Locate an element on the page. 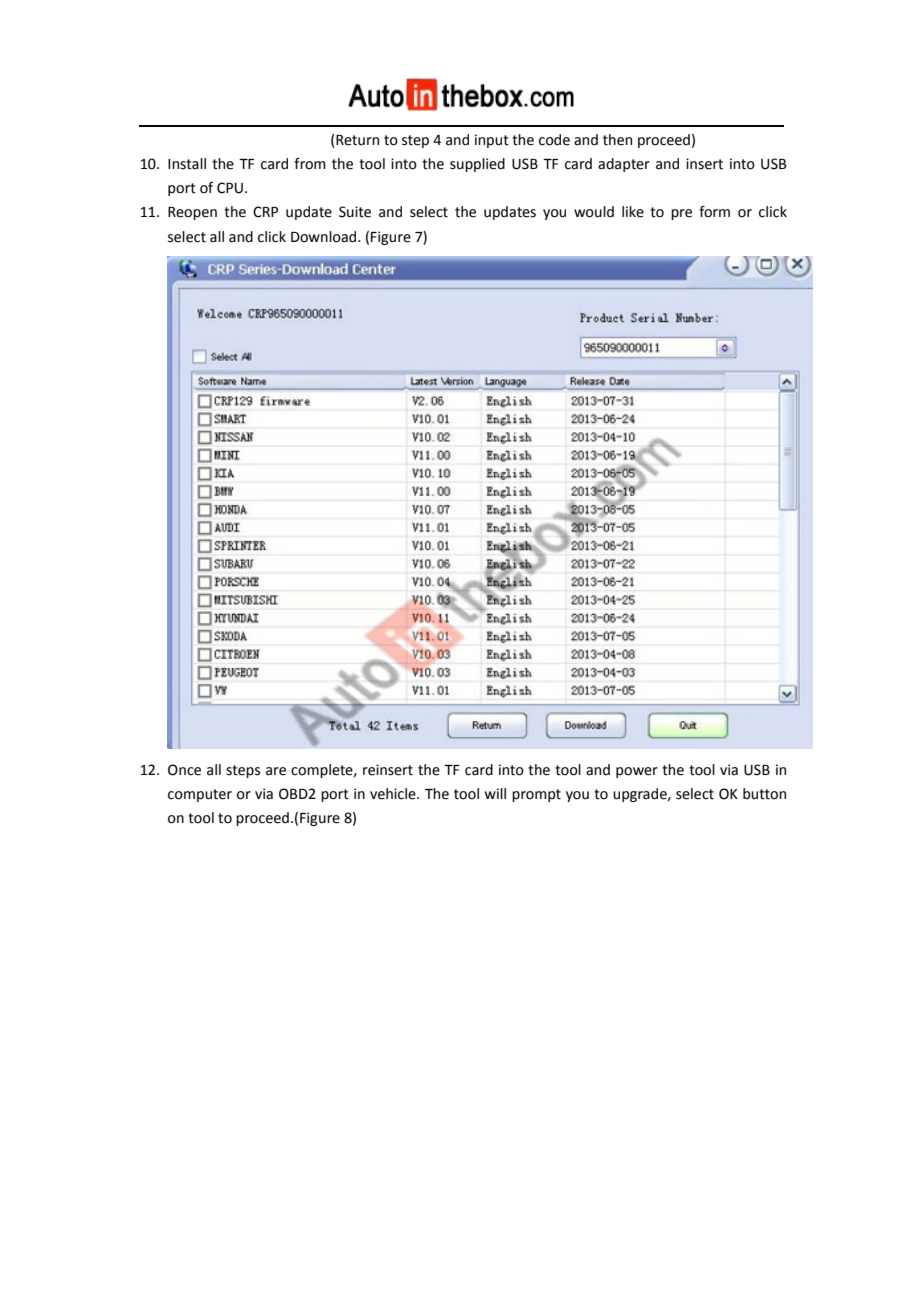 The width and height of the page is (924, 1308). are is located at coordinates (276, 771).
